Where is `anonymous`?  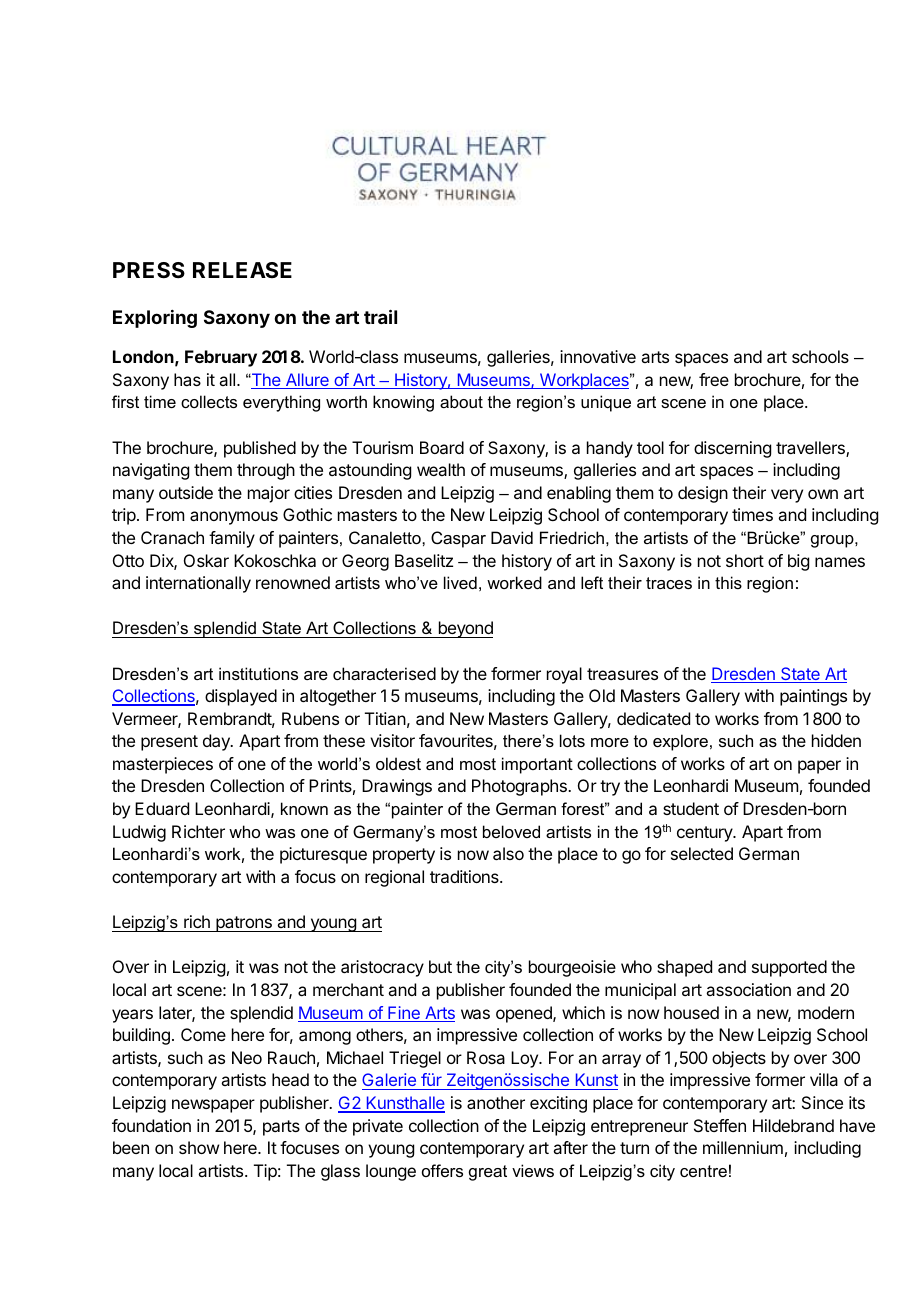
anonymous is located at coordinates (234, 518).
